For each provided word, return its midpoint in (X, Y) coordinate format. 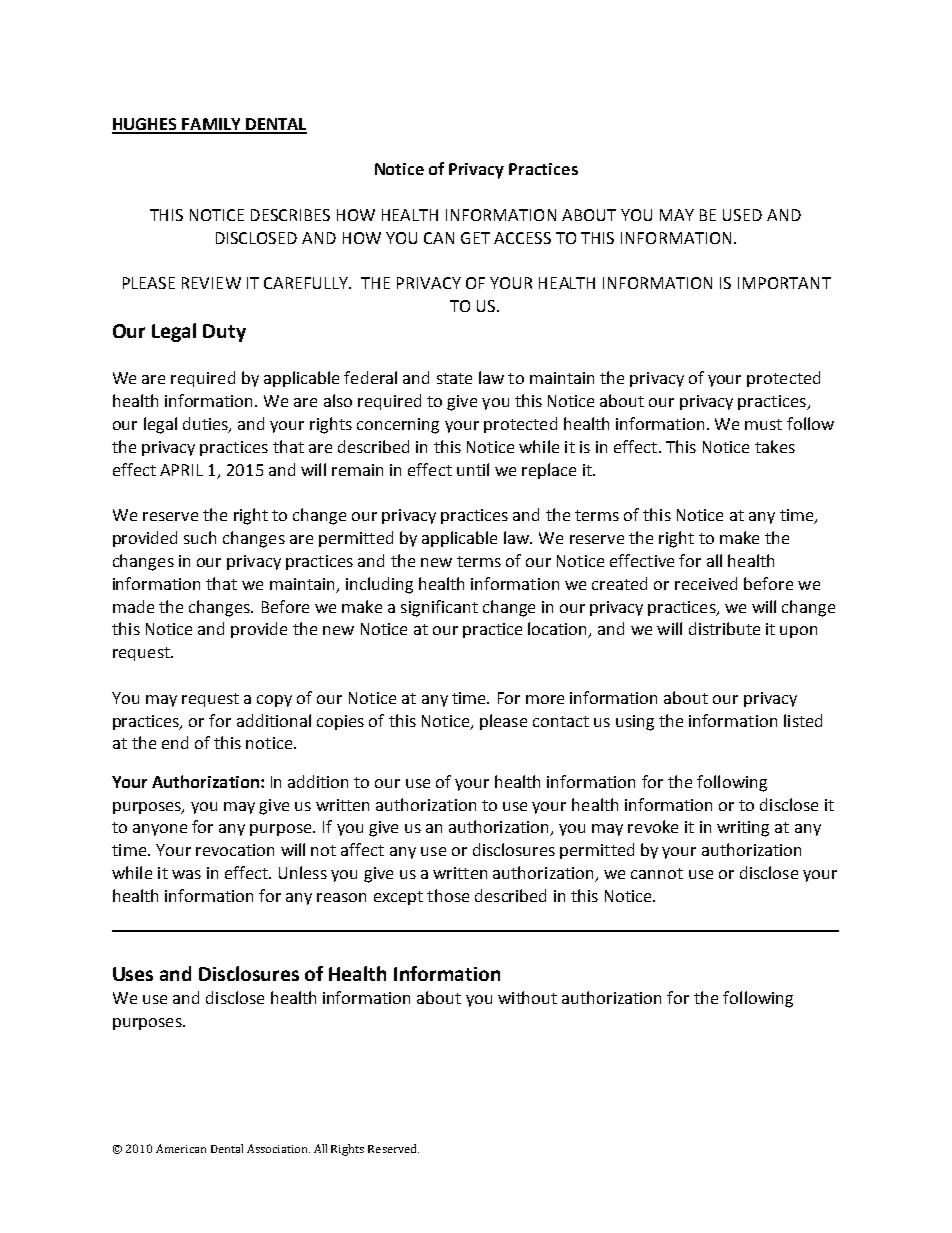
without (527, 997)
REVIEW (211, 283)
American (181, 1148)
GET (475, 238)
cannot (657, 873)
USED (742, 215)
